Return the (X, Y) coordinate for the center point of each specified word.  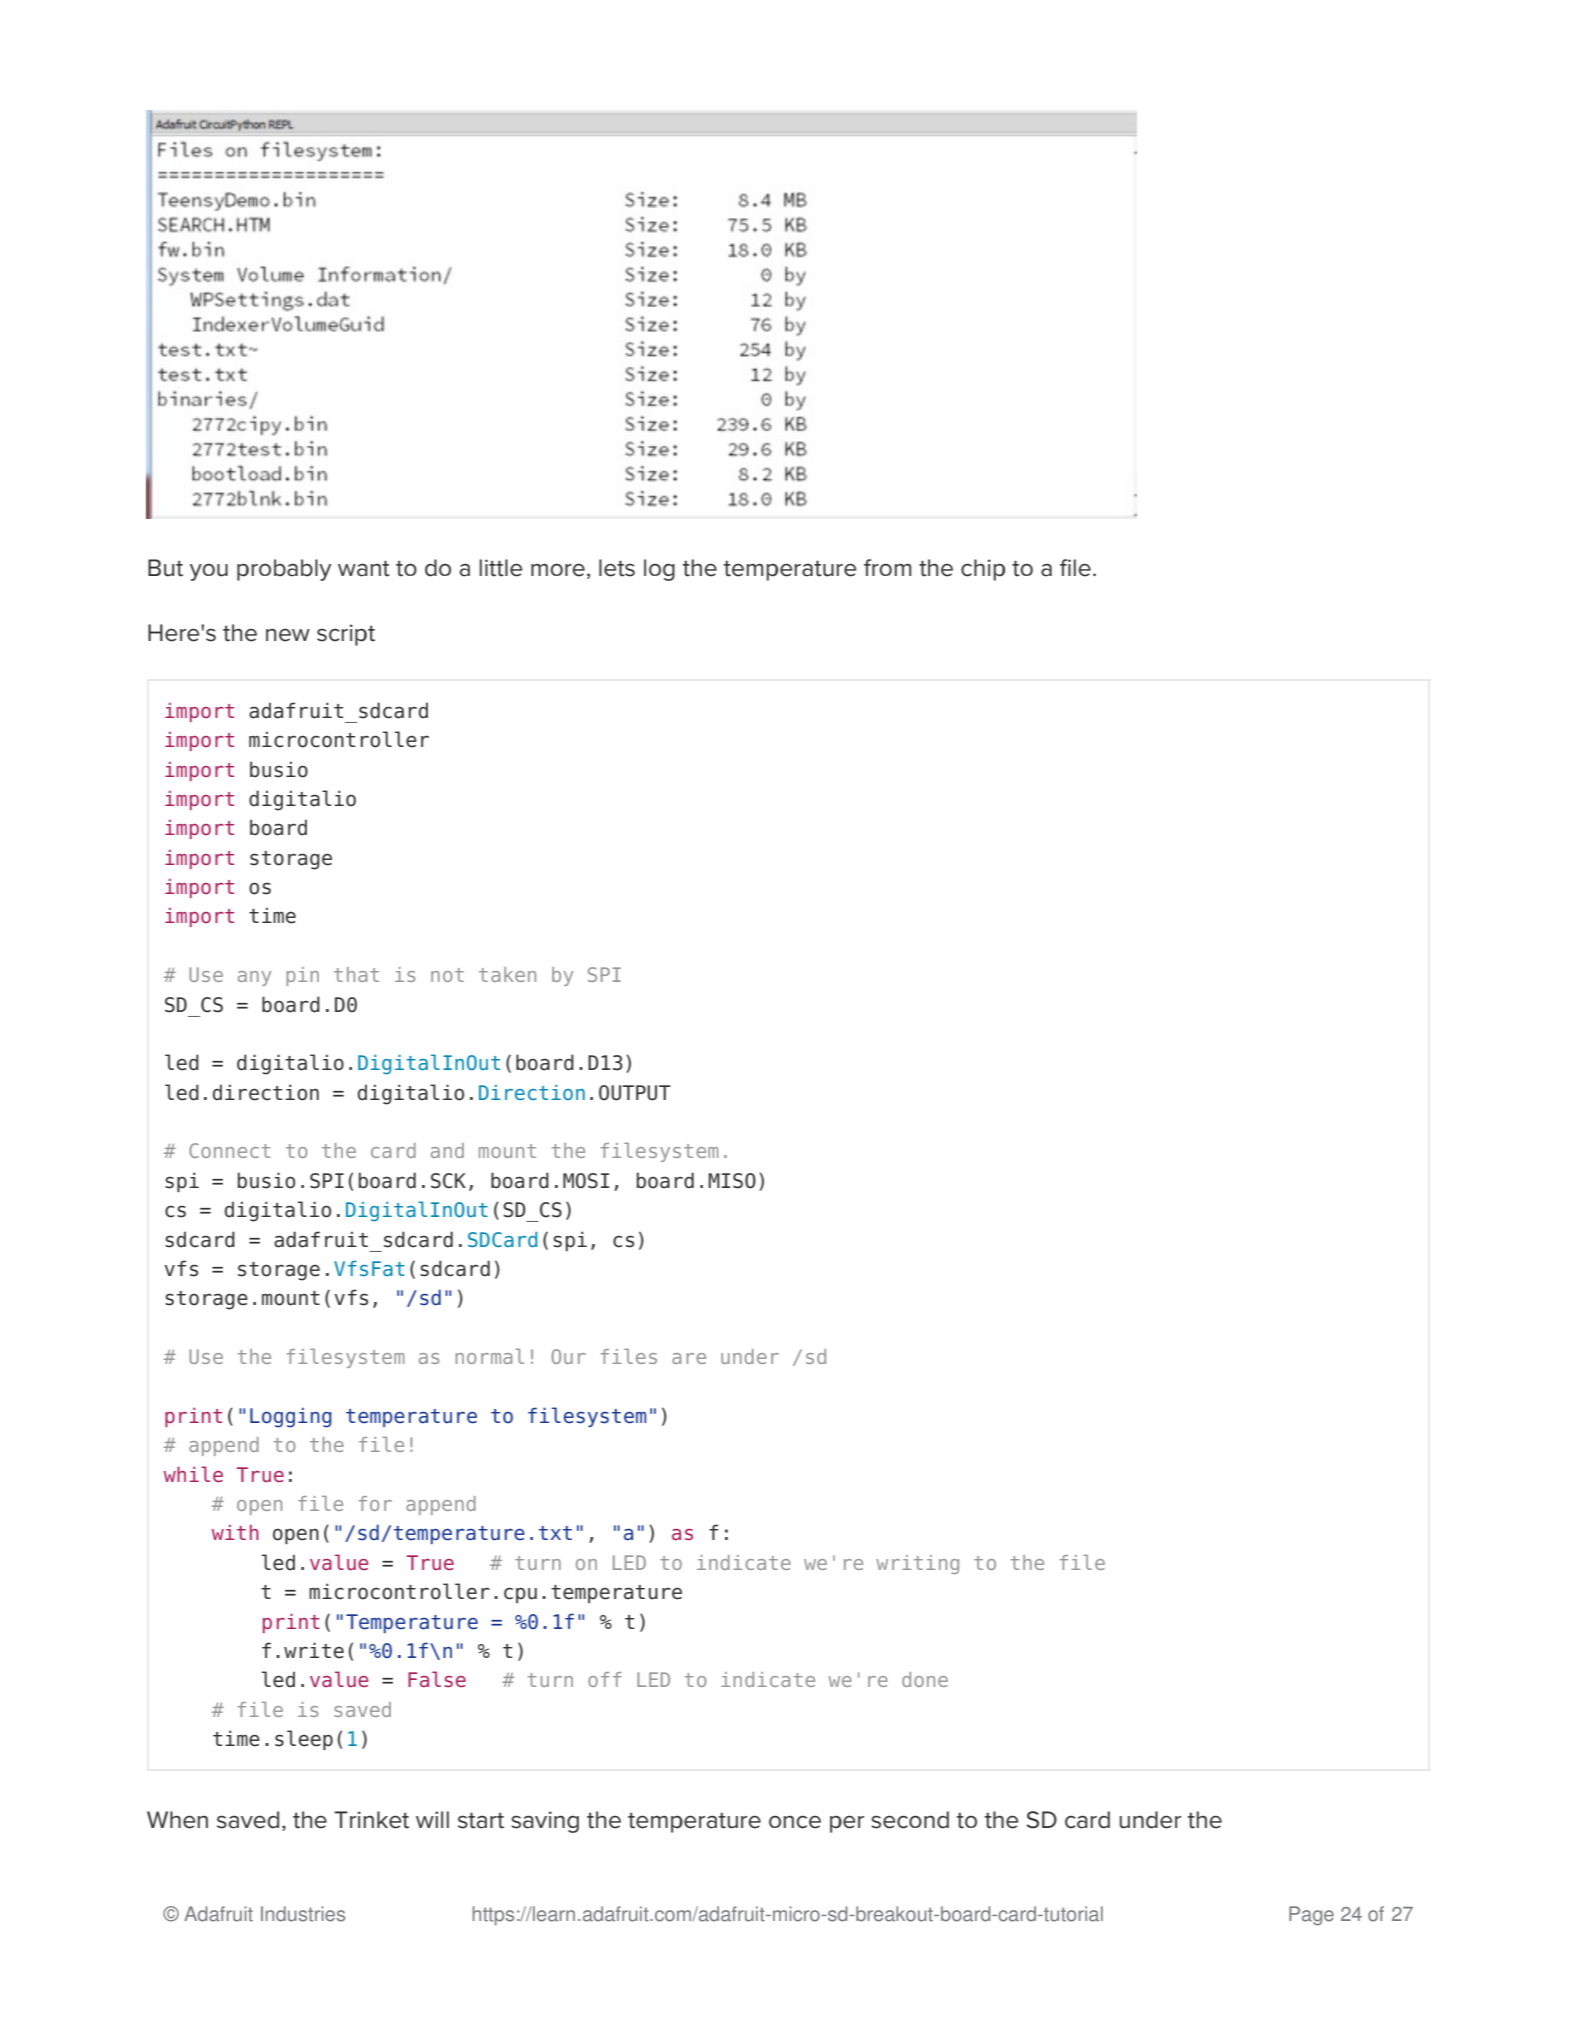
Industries (303, 1914)
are (689, 1358)
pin (302, 976)
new (288, 635)
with (235, 1532)
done (925, 1679)
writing (917, 1564)
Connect (230, 1150)
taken (507, 974)
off (605, 1679)
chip (983, 570)
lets (617, 568)
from (887, 567)
